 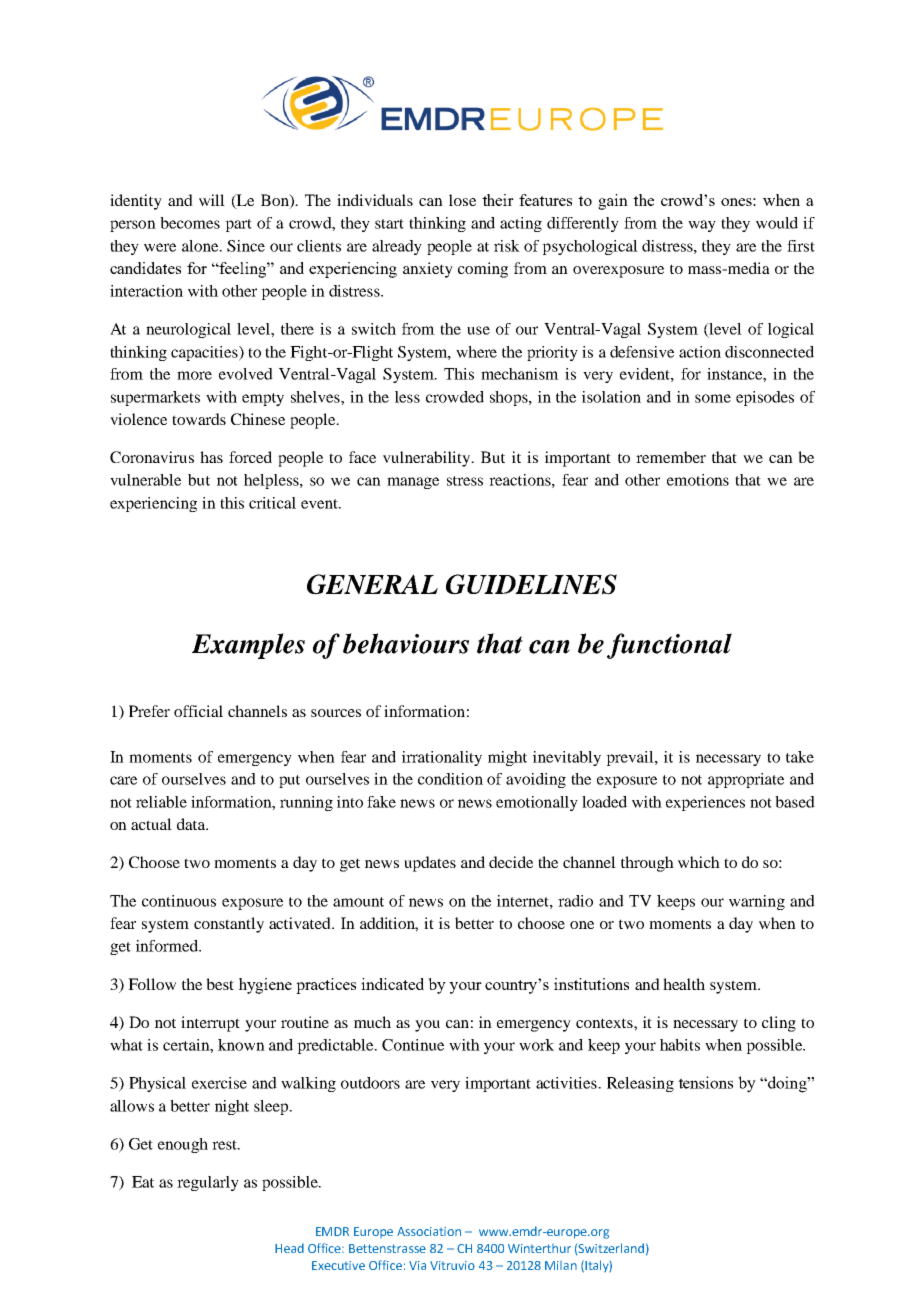 What do you see at coordinates (462, 200) in the screenshot?
I see `lose` at bounding box center [462, 200].
